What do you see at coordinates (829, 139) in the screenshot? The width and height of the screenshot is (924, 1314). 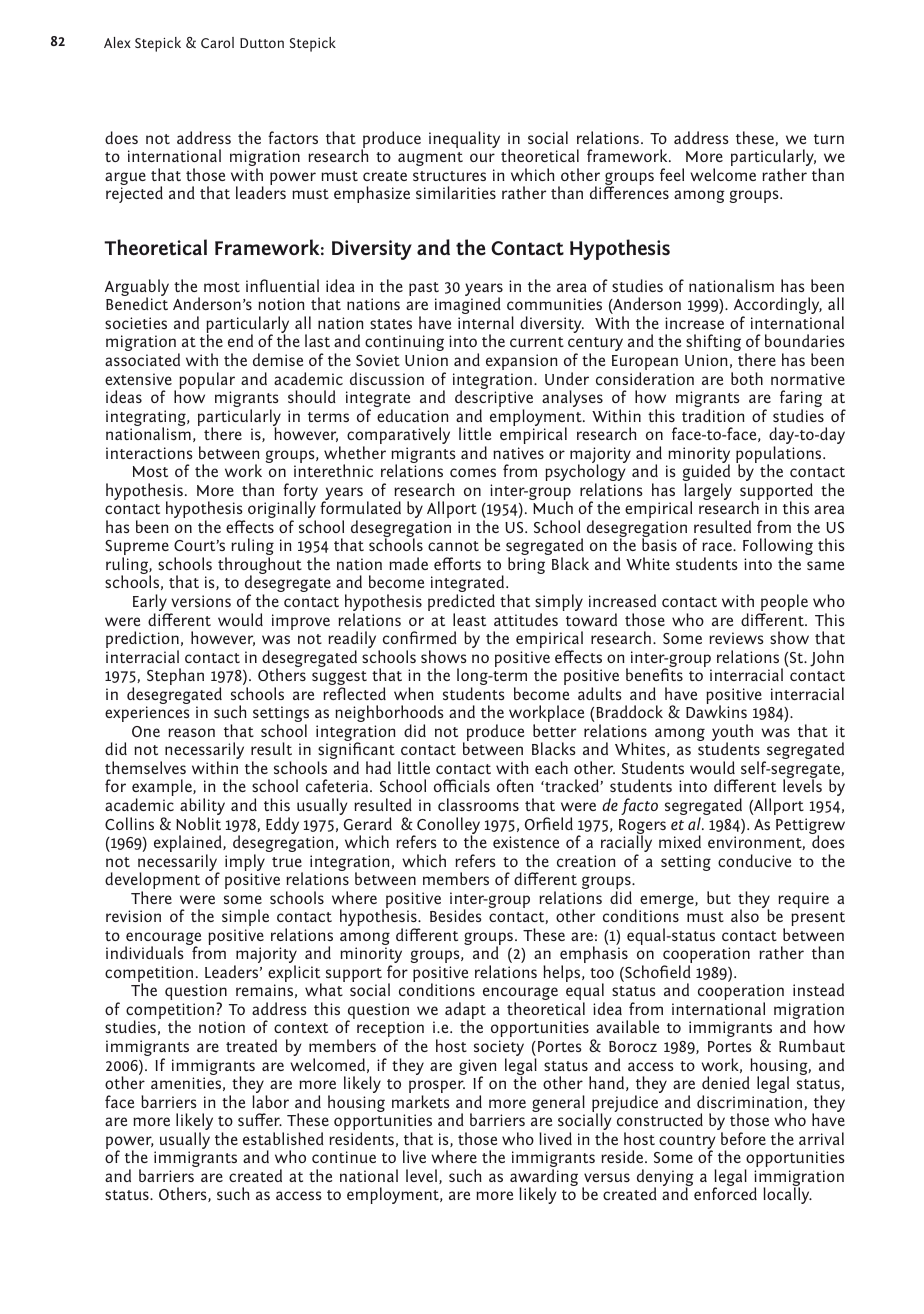 I see `turn` at bounding box center [829, 139].
